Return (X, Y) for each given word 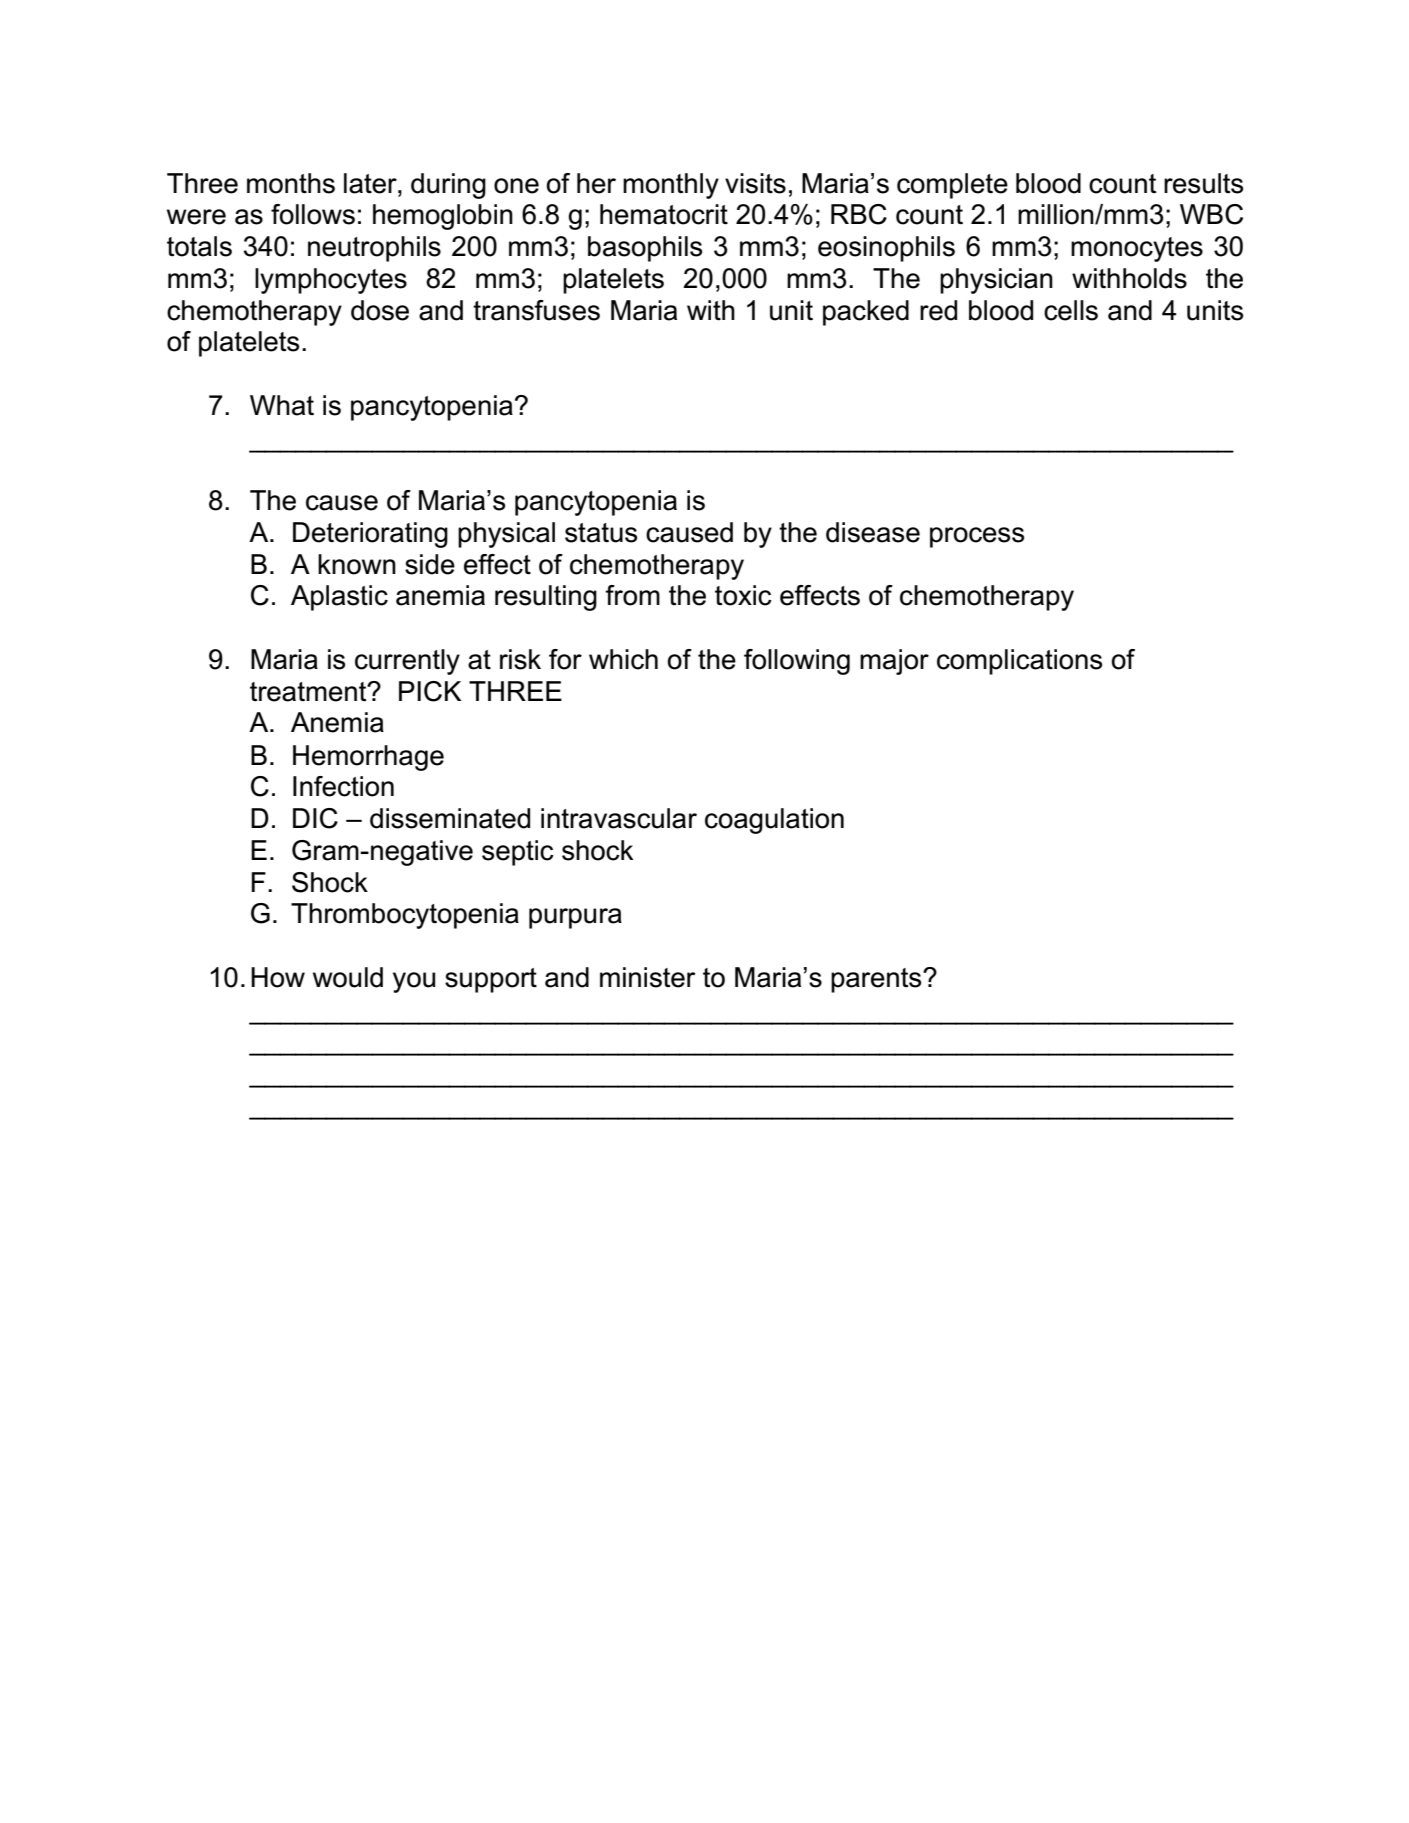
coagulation (774, 821)
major (894, 662)
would (348, 977)
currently (407, 662)
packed (866, 313)
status (601, 533)
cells (1071, 310)
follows (313, 214)
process (977, 537)
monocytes (1137, 249)
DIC (315, 818)
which (623, 659)
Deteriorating (370, 535)
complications (1019, 662)
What (282, 405)
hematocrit (664, 214)
